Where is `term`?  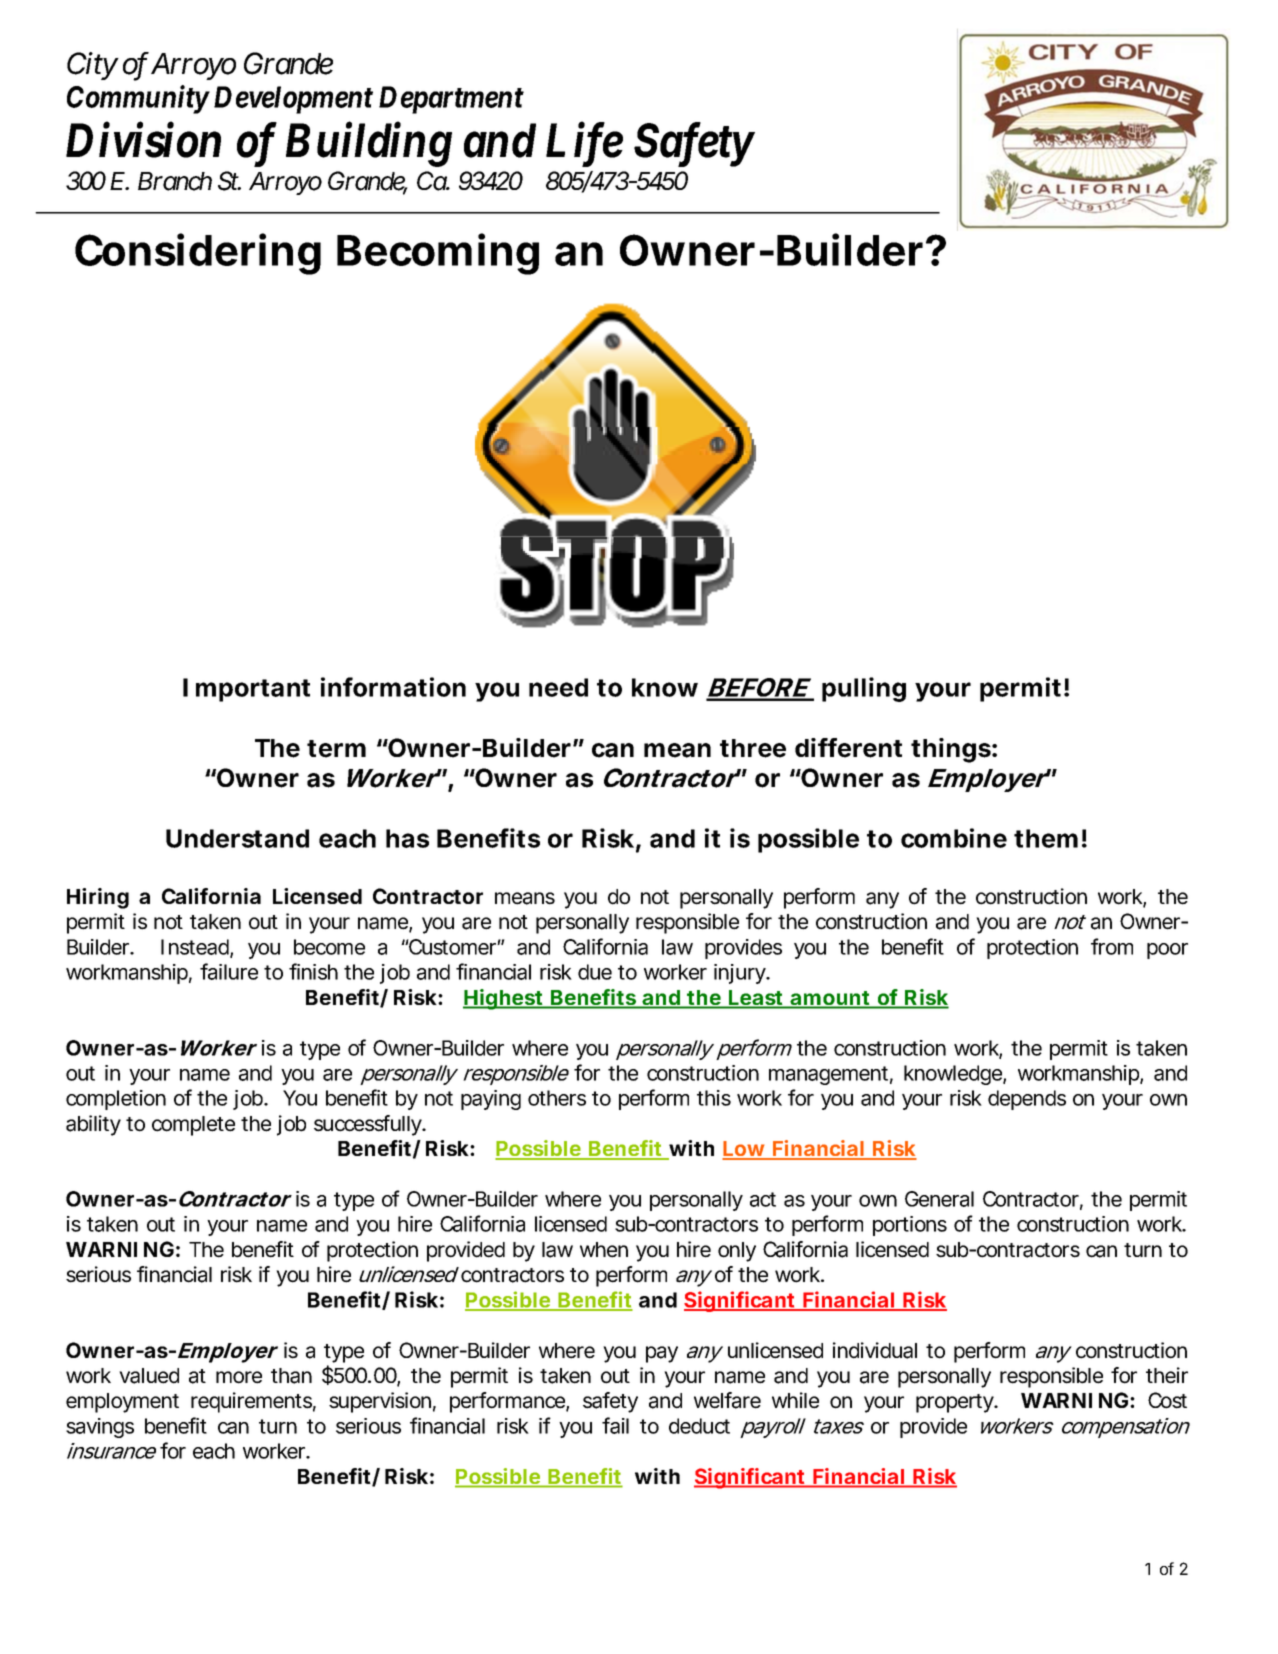 term is located at coordinates (336, 749).
